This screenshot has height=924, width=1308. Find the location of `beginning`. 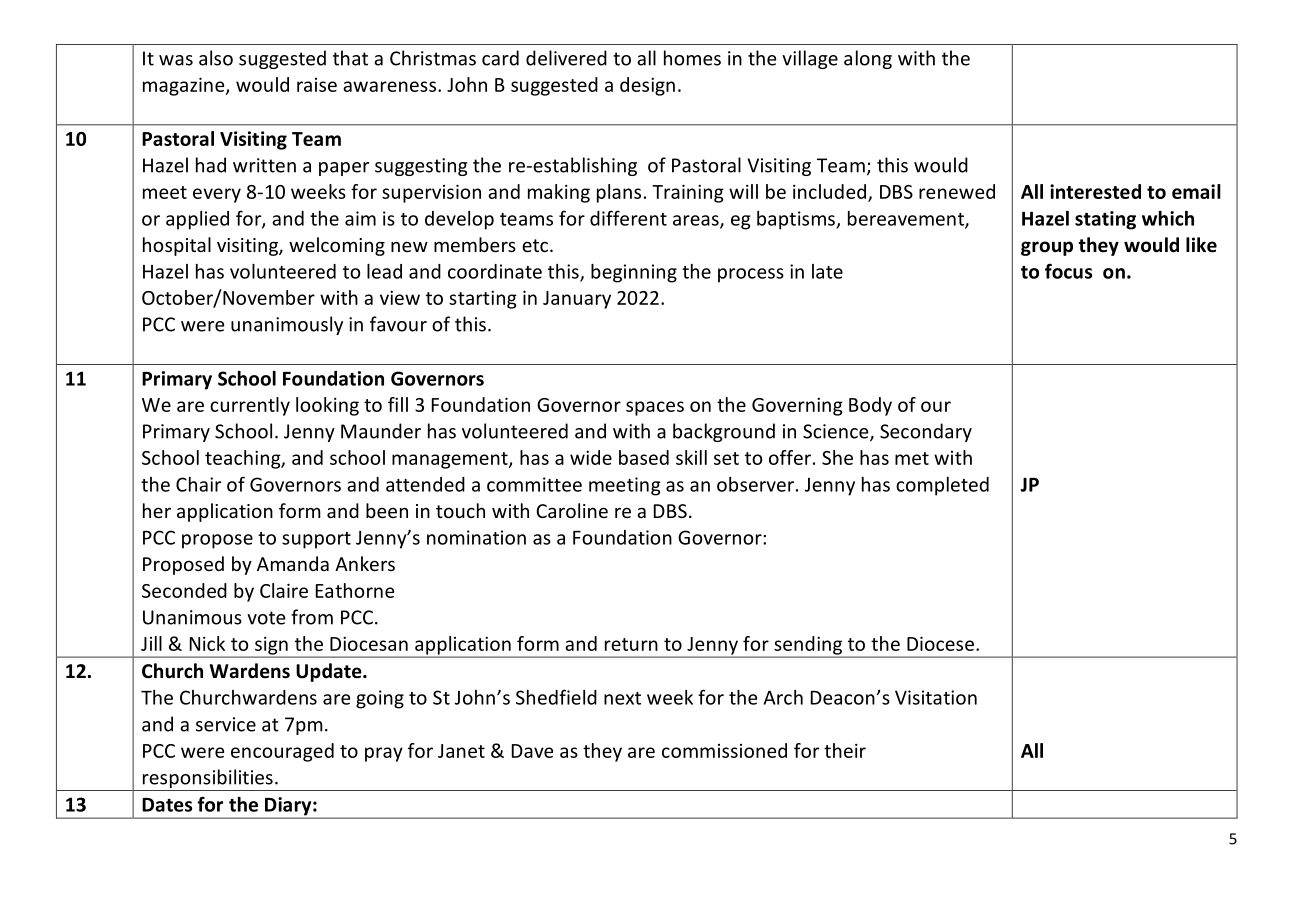

beginning is located at coordinates (634, 273).
